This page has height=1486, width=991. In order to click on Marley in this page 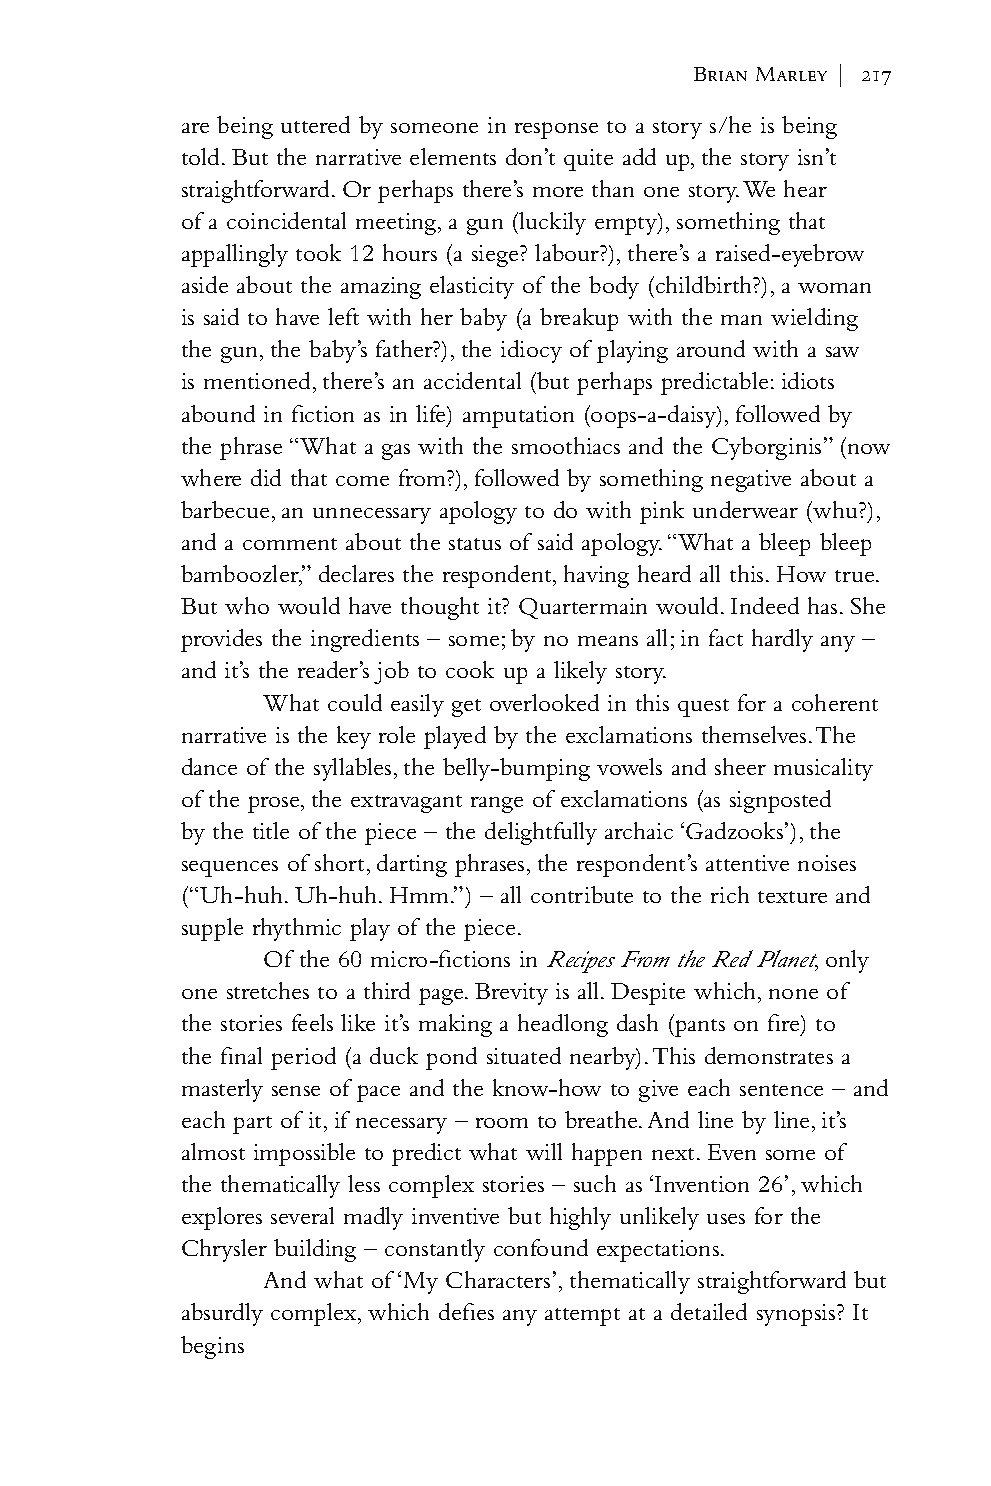, I will do `click(791, 74)`.
